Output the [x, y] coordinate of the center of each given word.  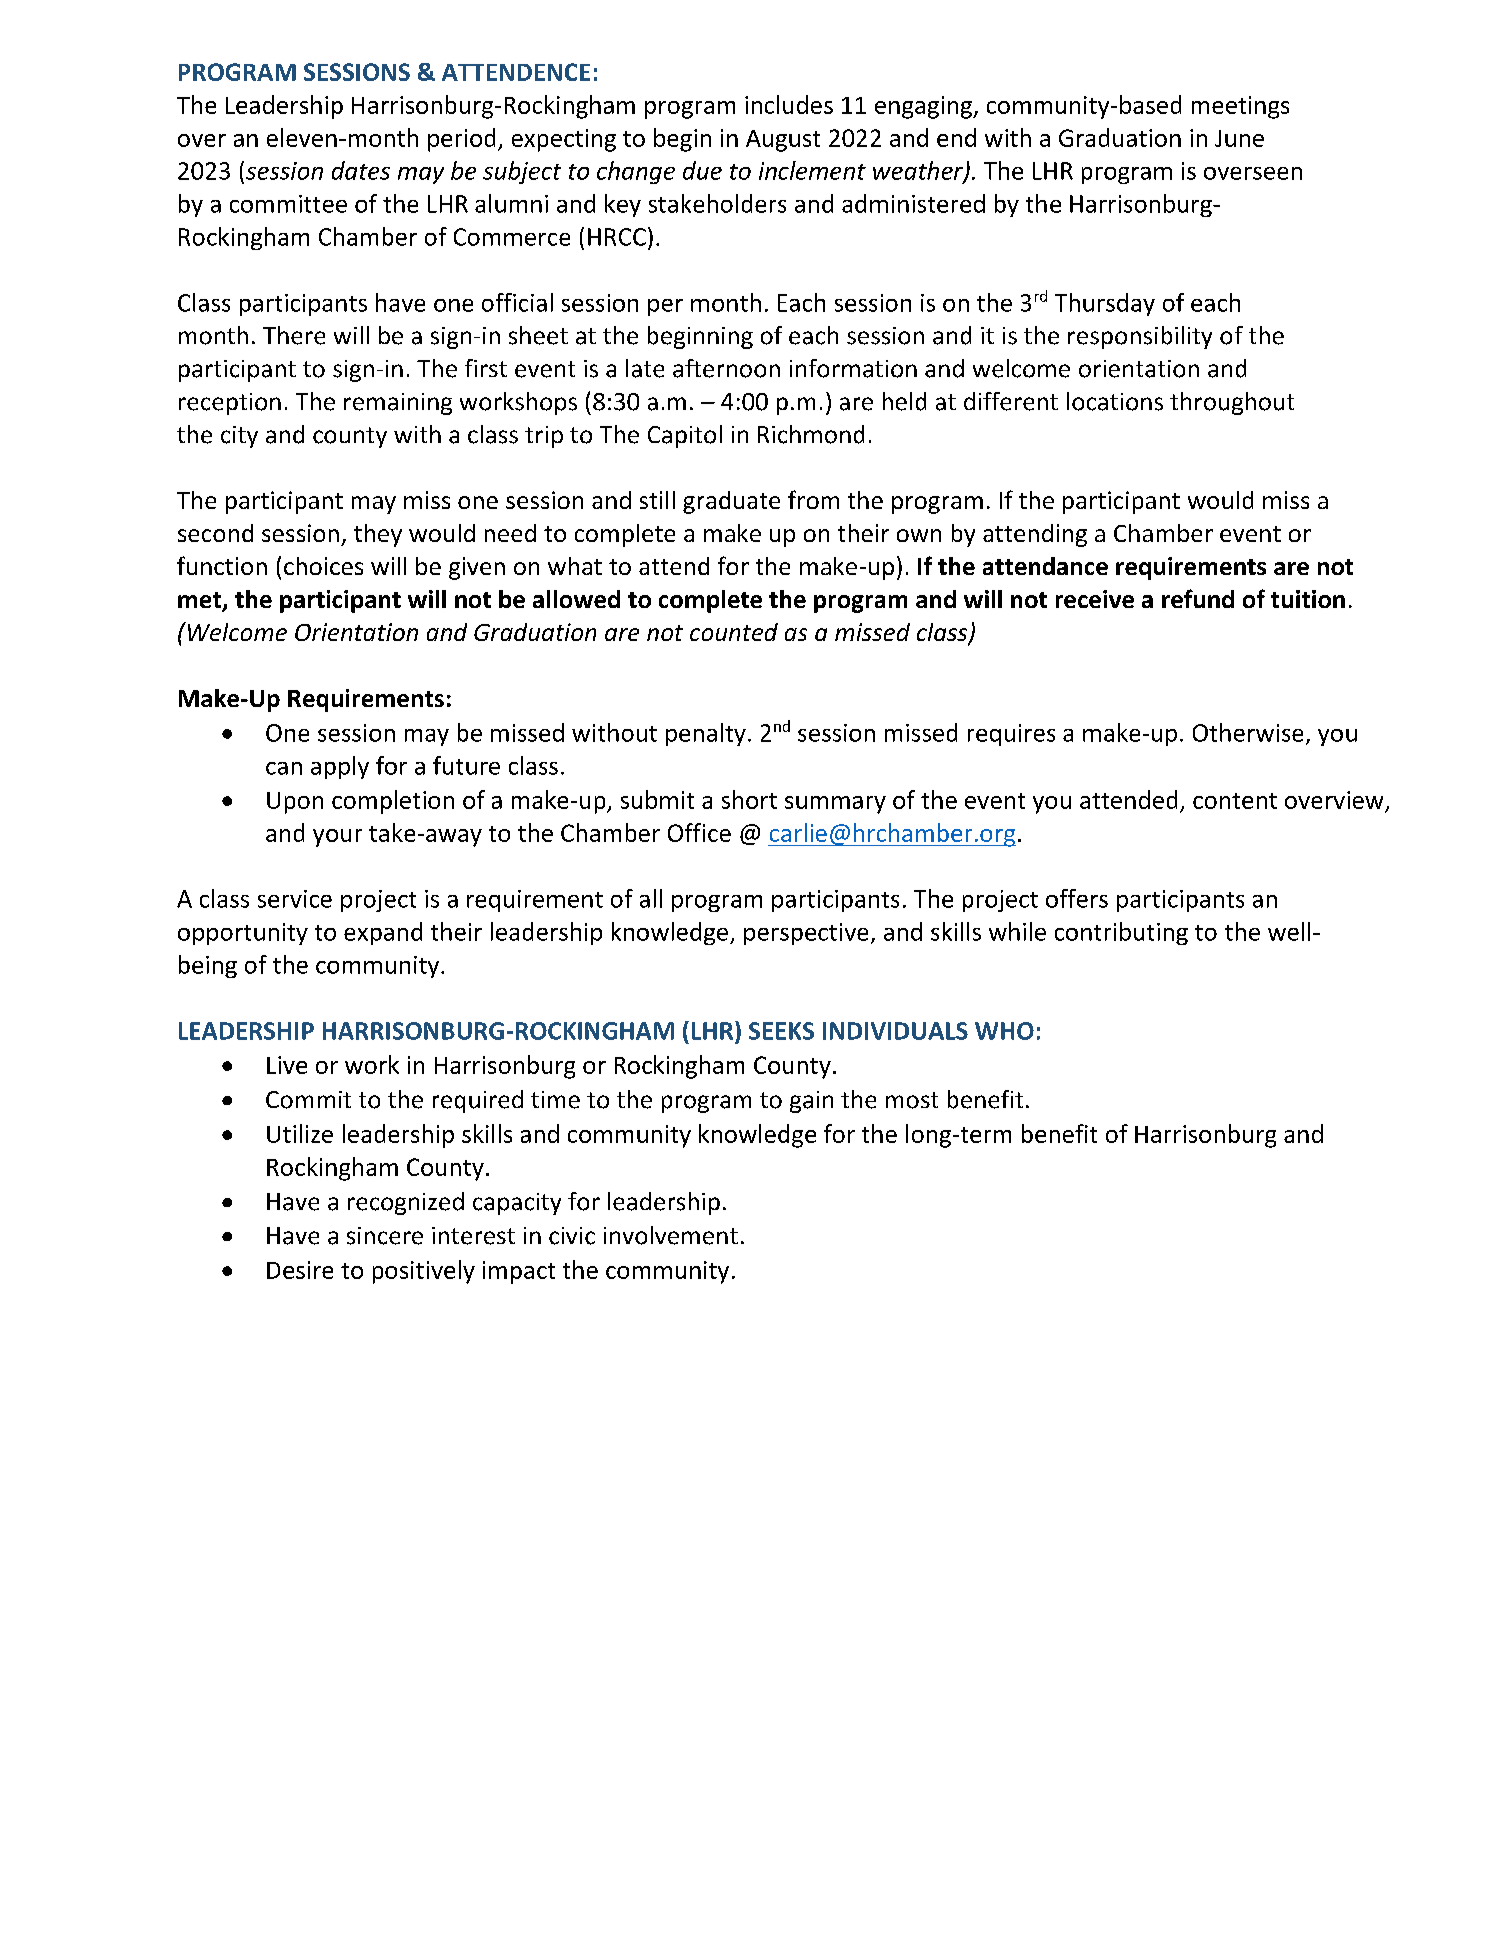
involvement [671, 1235]
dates [361, 170]
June [1239, 138]
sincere [385, 1236]
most [912, 1100]
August [783, 141]
